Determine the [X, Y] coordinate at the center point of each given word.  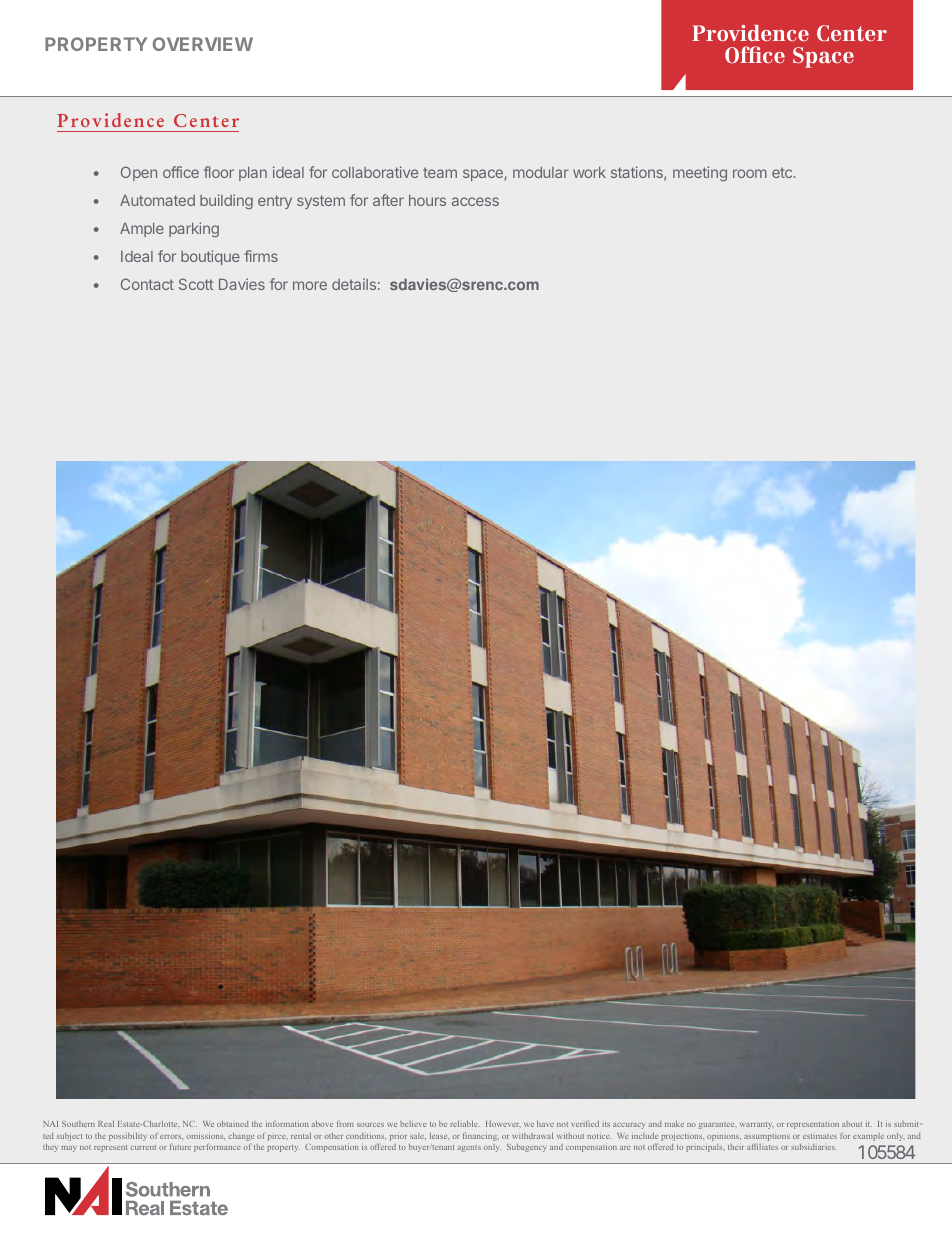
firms [261, 256]
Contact [147, 284]
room [750, 173]
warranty [756, 1125]
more [310, 285]
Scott [196, 284]
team [440, 172]
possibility [128, 1137]
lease [439, 1136]
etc [783, 172]
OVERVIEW [203, 44]
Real [106, 1124]
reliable [465, 1124]
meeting [700, 173]
